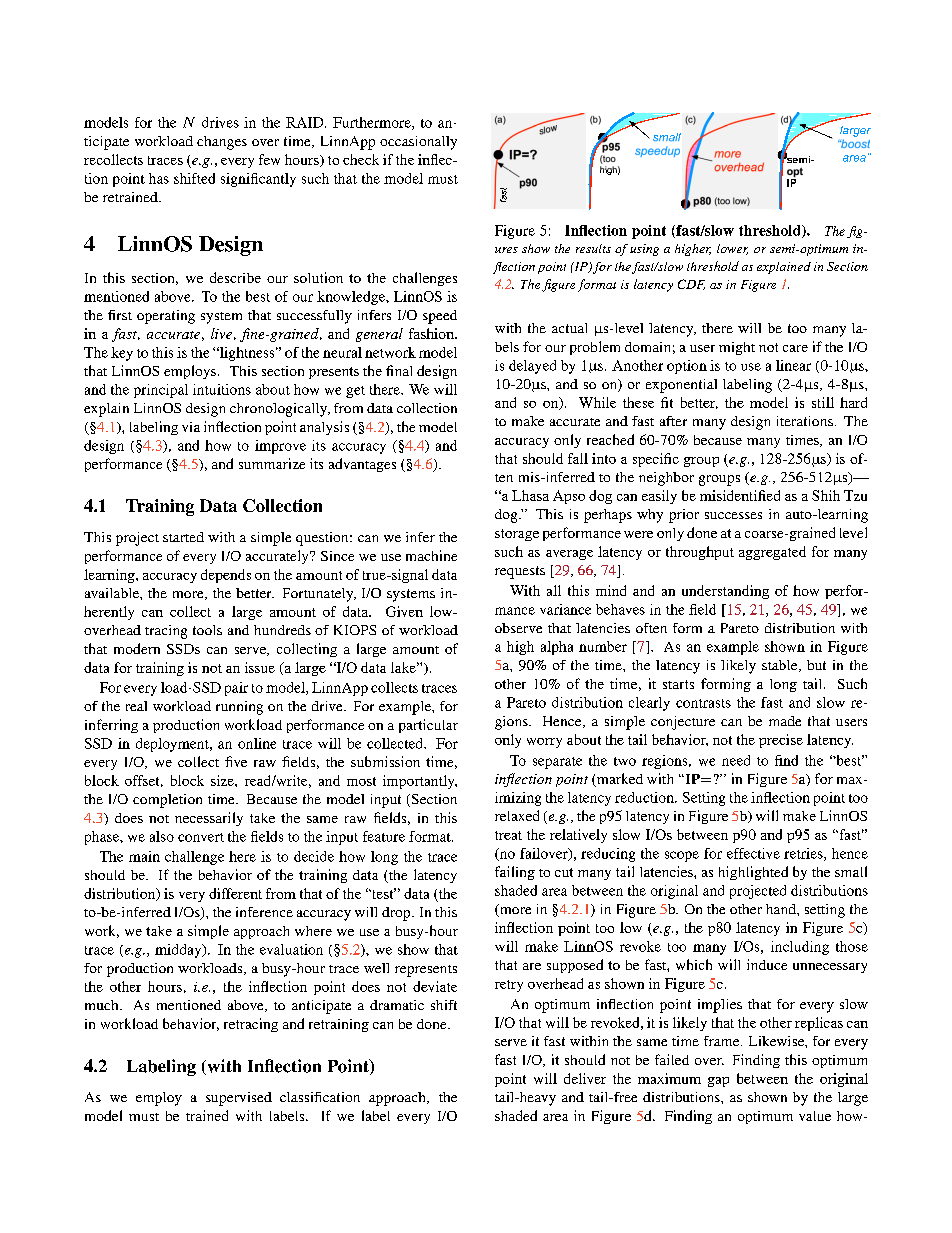  What do you see at coordinates (854, 143) in the screenshot?
I see `boost` at bounding box center [854, 143].
